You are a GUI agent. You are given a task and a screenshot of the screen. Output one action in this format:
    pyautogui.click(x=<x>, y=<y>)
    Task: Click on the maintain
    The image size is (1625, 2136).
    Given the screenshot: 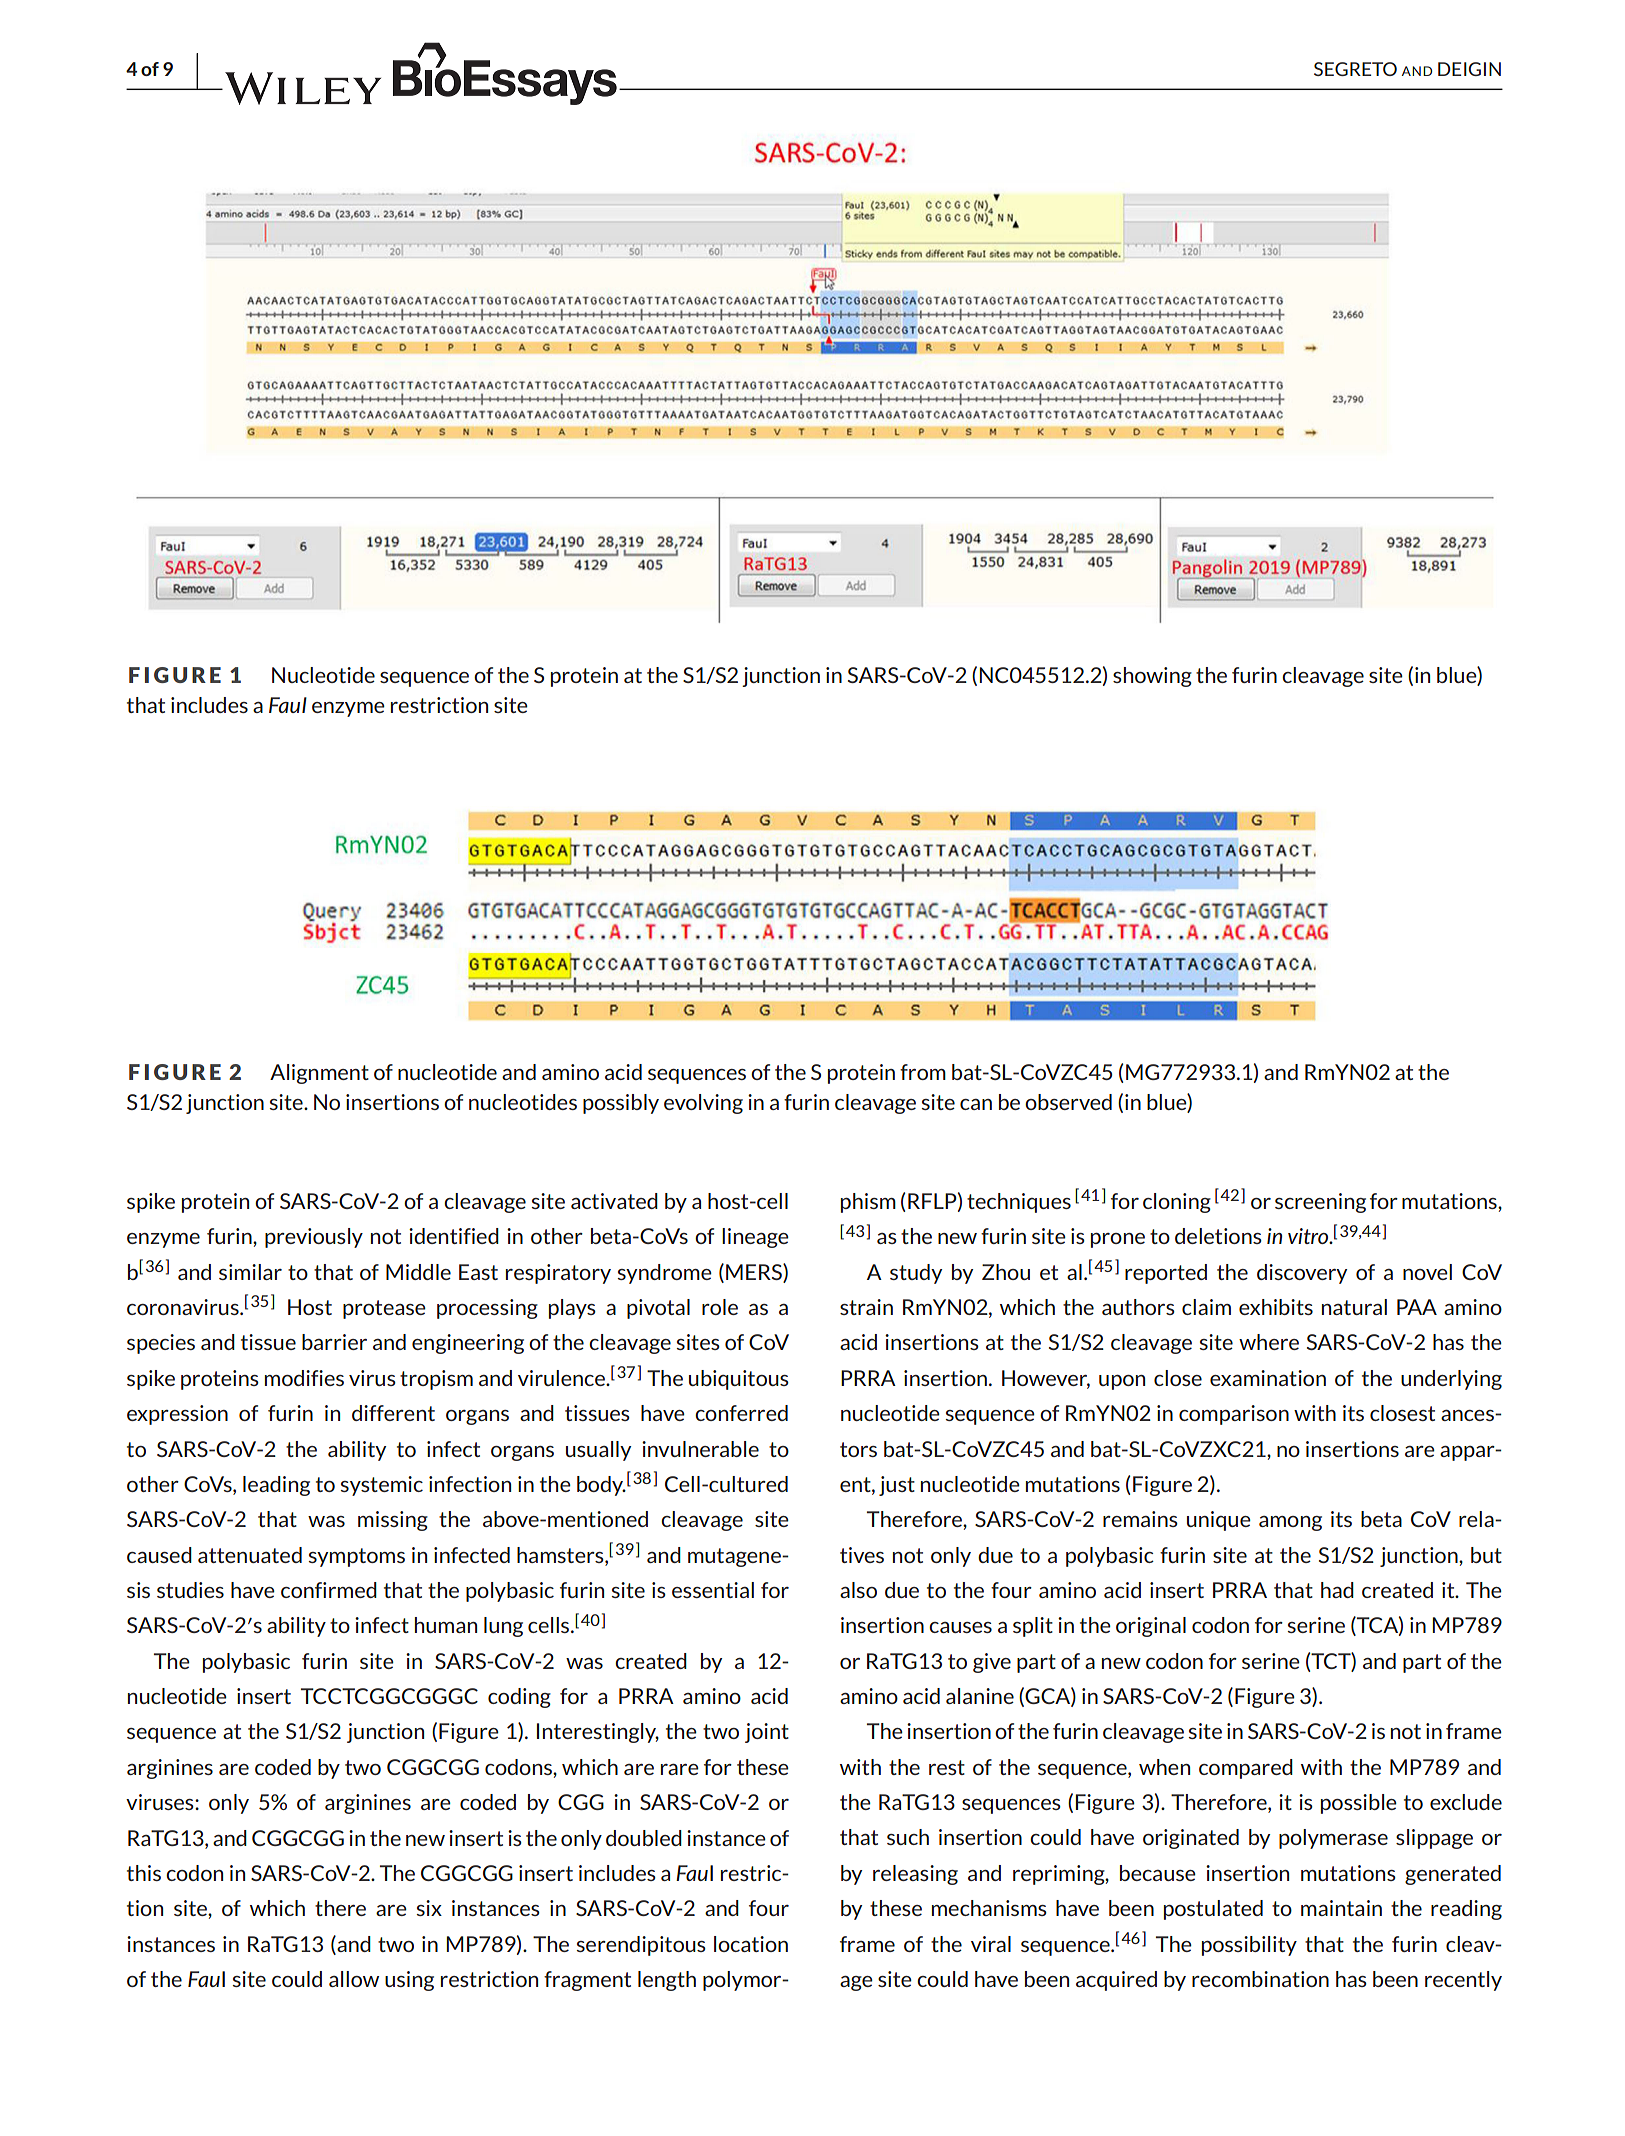 What is the action you would take?
    pyautogui.click(x=1341, y=1908)
